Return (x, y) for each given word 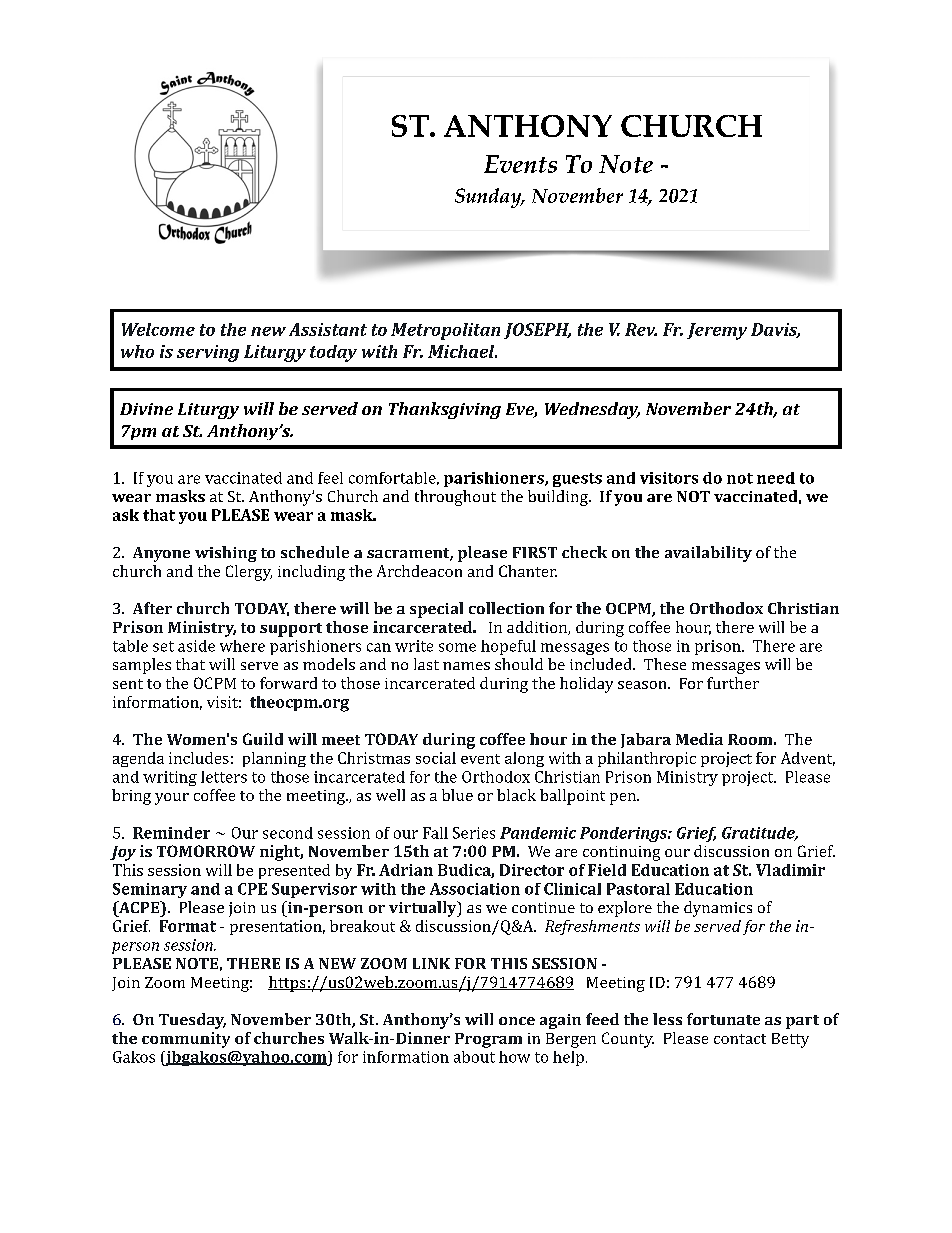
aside (196, 646)
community (186, 1040)
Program (488, 1040)
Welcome (158, 329)
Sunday (489, 198)
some (457, 647)
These (665, 664)
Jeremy (717, 331)
